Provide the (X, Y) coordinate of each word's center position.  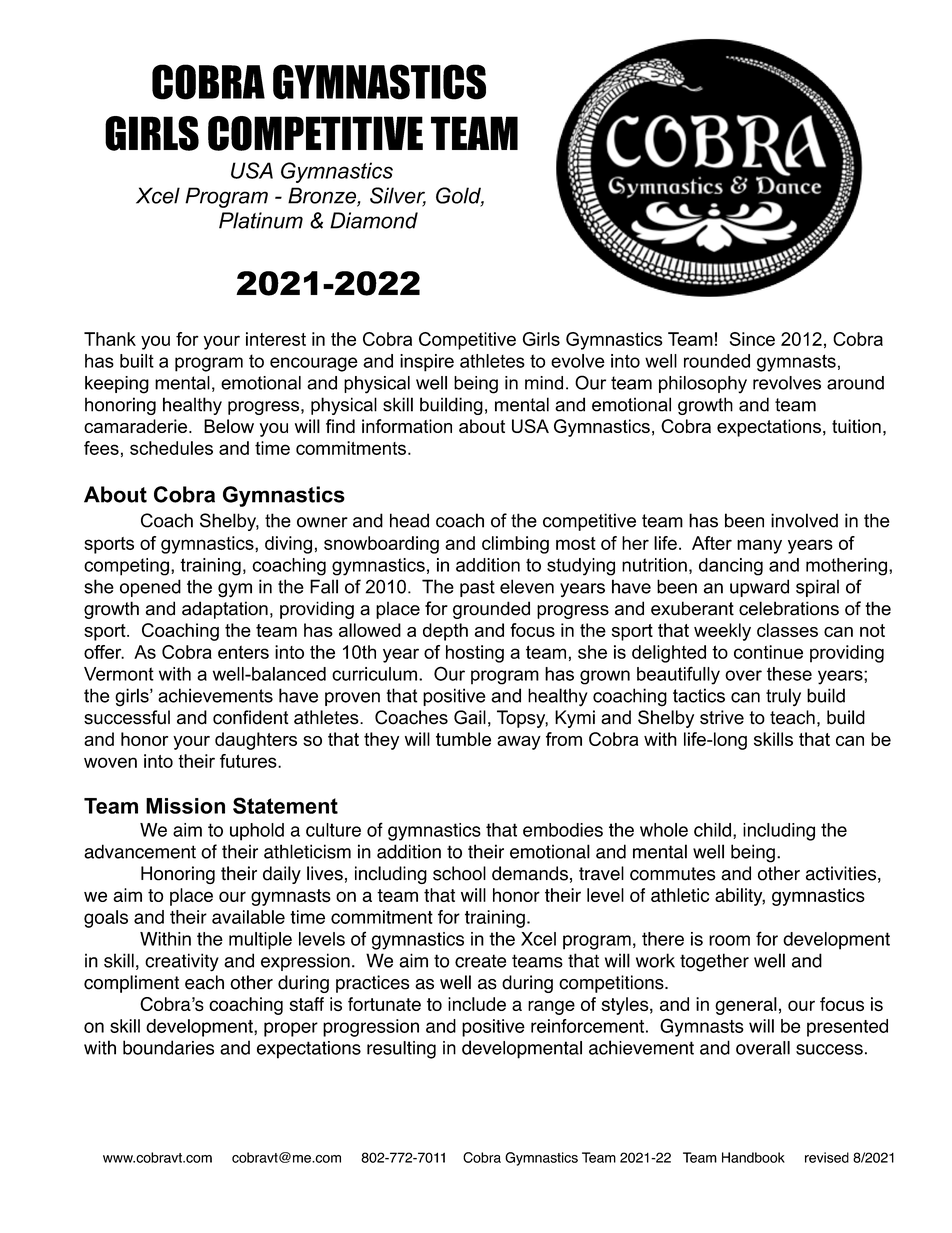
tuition (856, 426)
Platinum (261, 220)
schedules (171, 448)
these (789, 674)
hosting (475, 654)
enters (243, 652)
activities (841, 873)
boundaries (168, 1047)
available (248, 917)
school (459, 873)
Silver (398, 196)
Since (752, 339)
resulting (401, 1050)
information (407, 426)
